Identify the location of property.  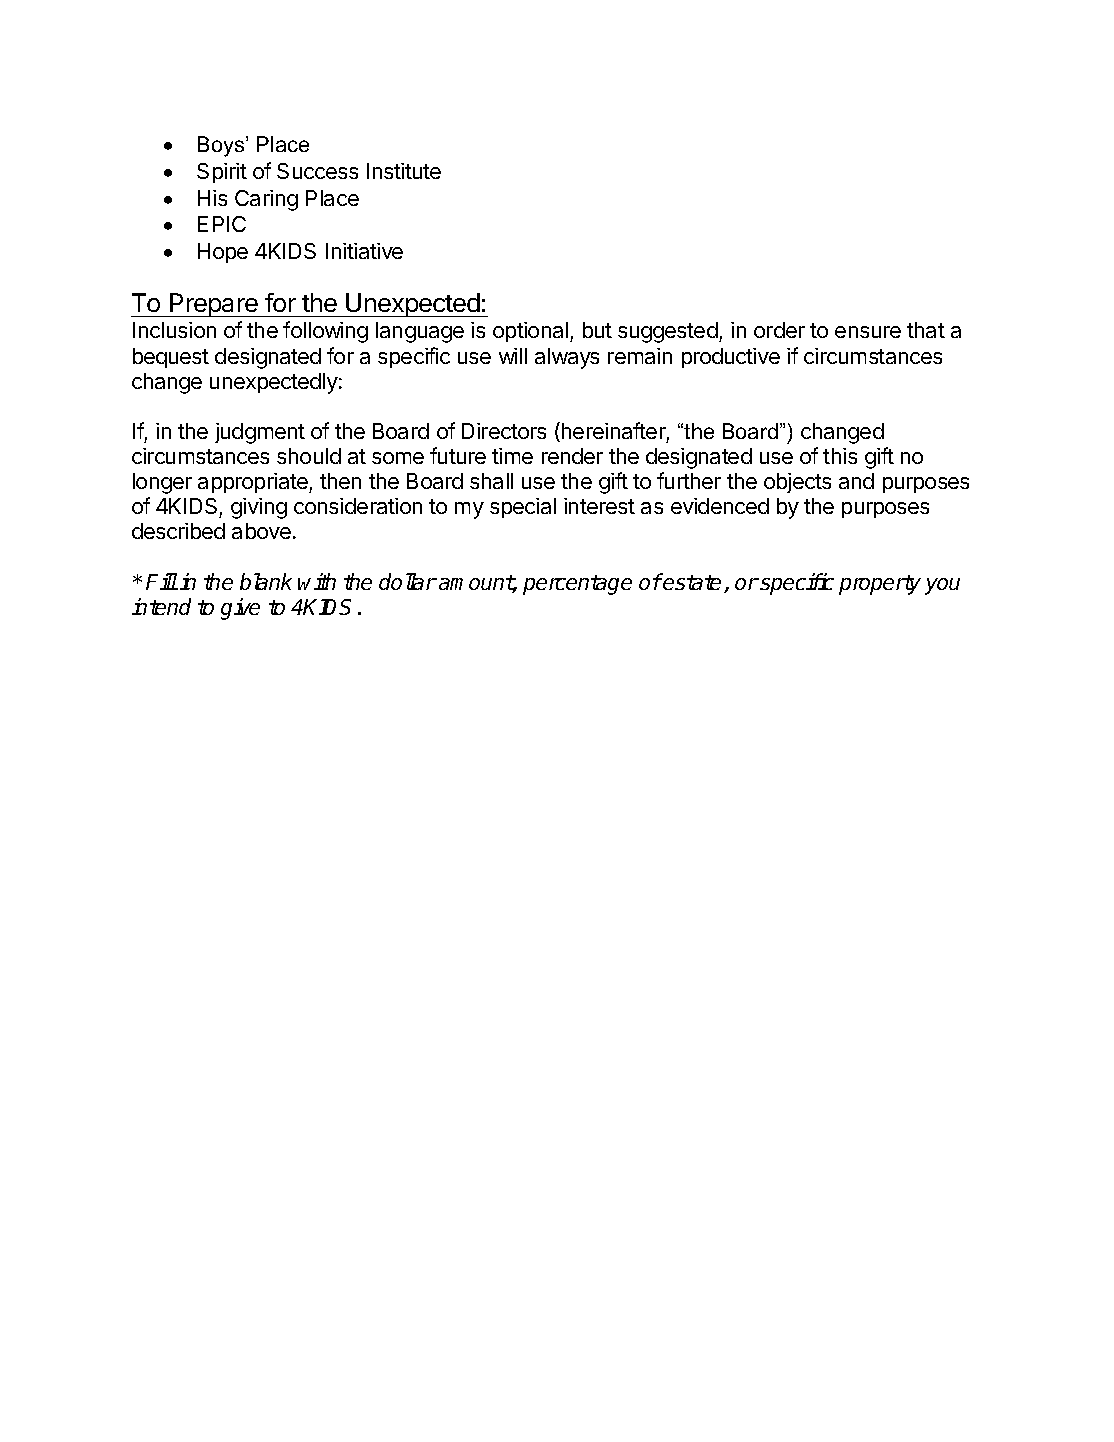
(880, 585).
